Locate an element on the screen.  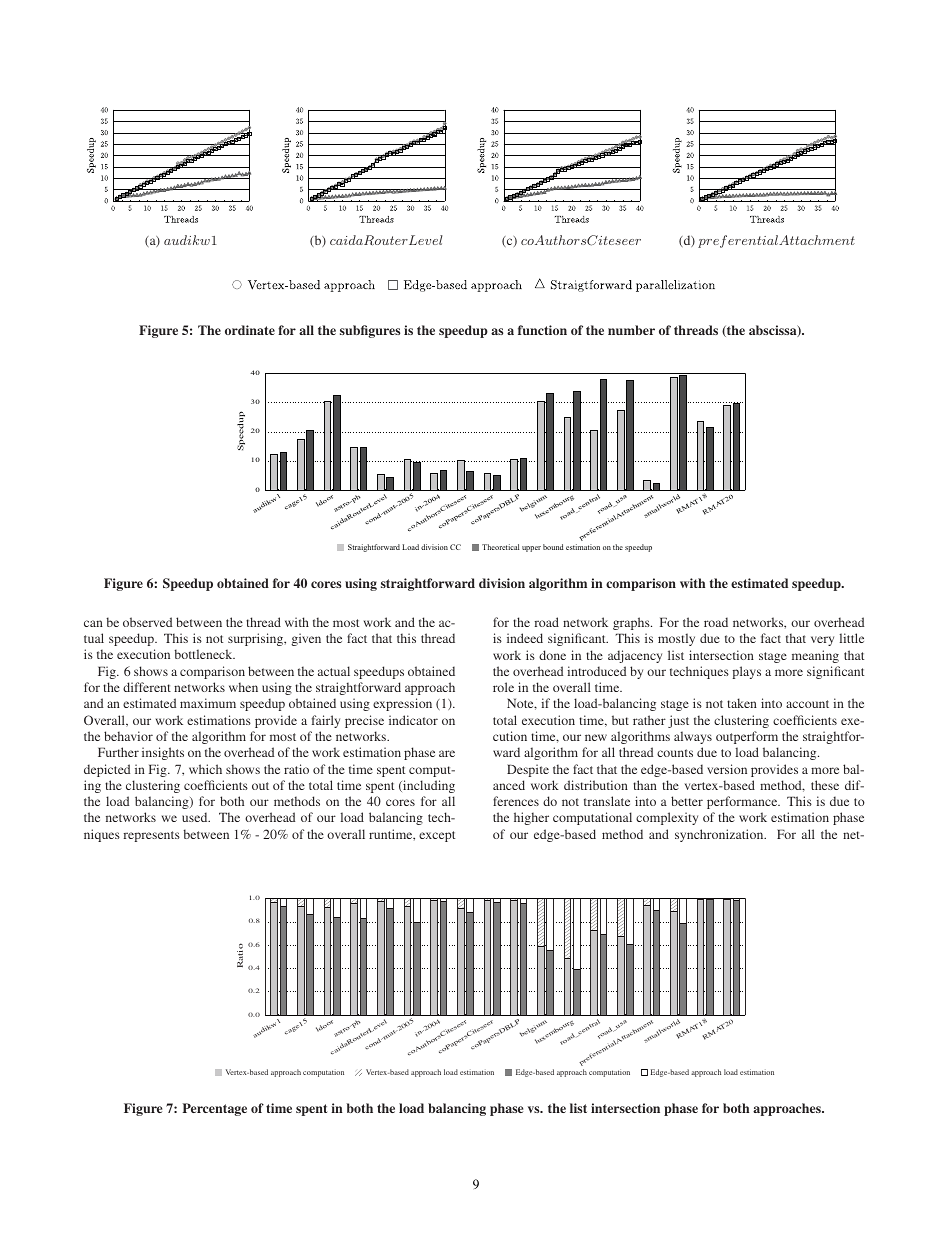
maximum is located at coordinates (208, 703).
